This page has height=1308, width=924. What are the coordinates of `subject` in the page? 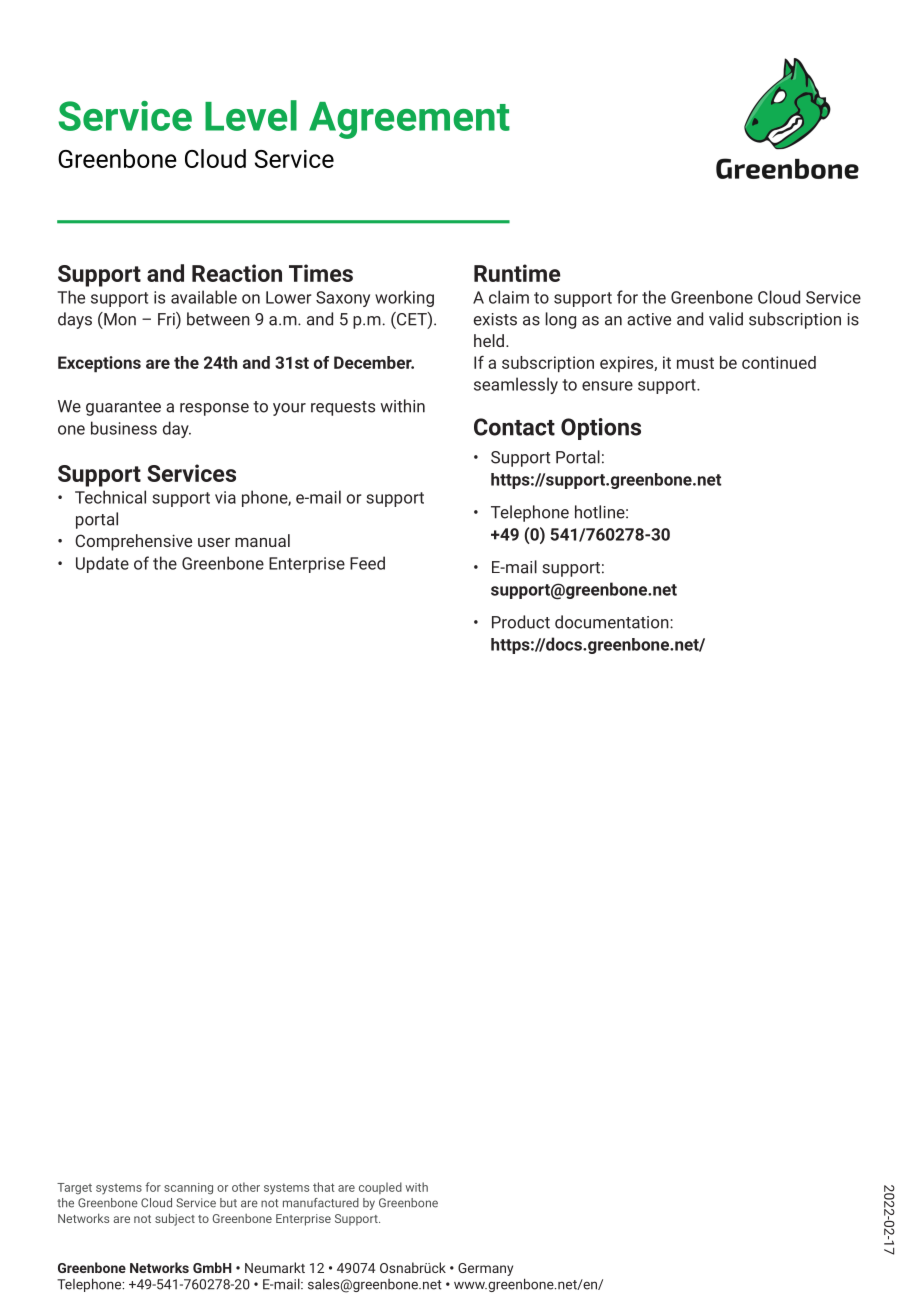 It's located at (175, 1219).
